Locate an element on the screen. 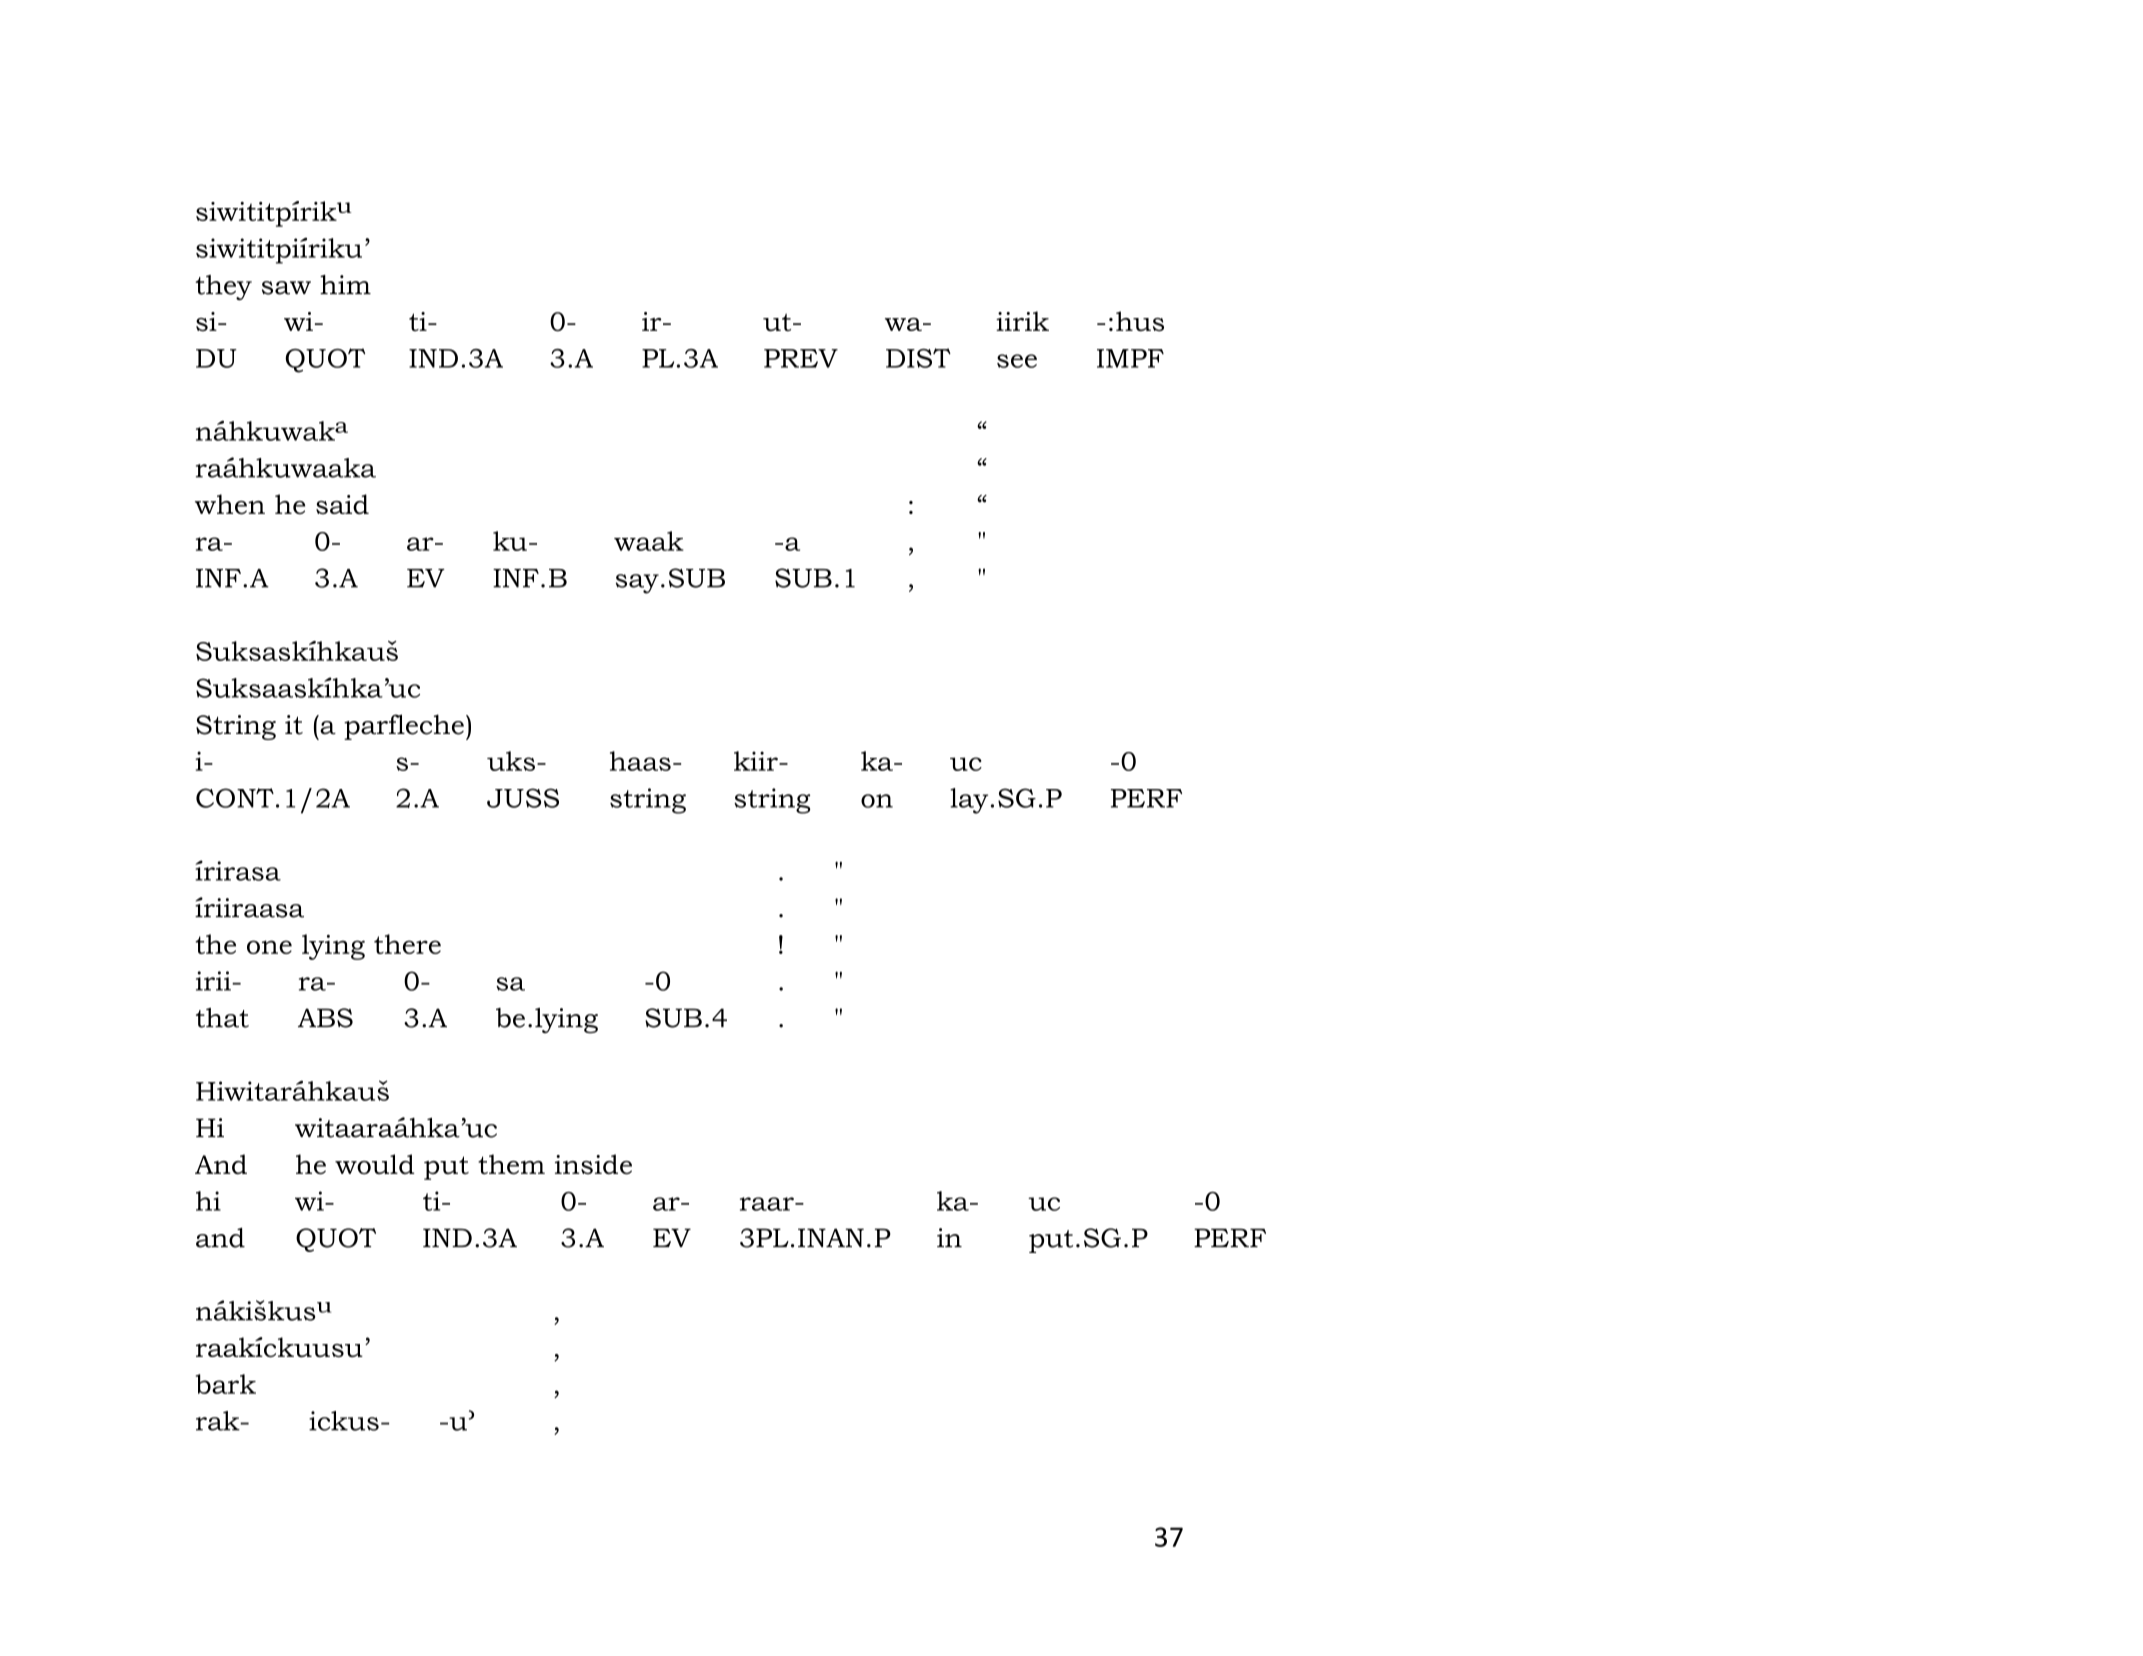 The image size is (2143, 1656). PREV is located at coordinates (801, 358).
